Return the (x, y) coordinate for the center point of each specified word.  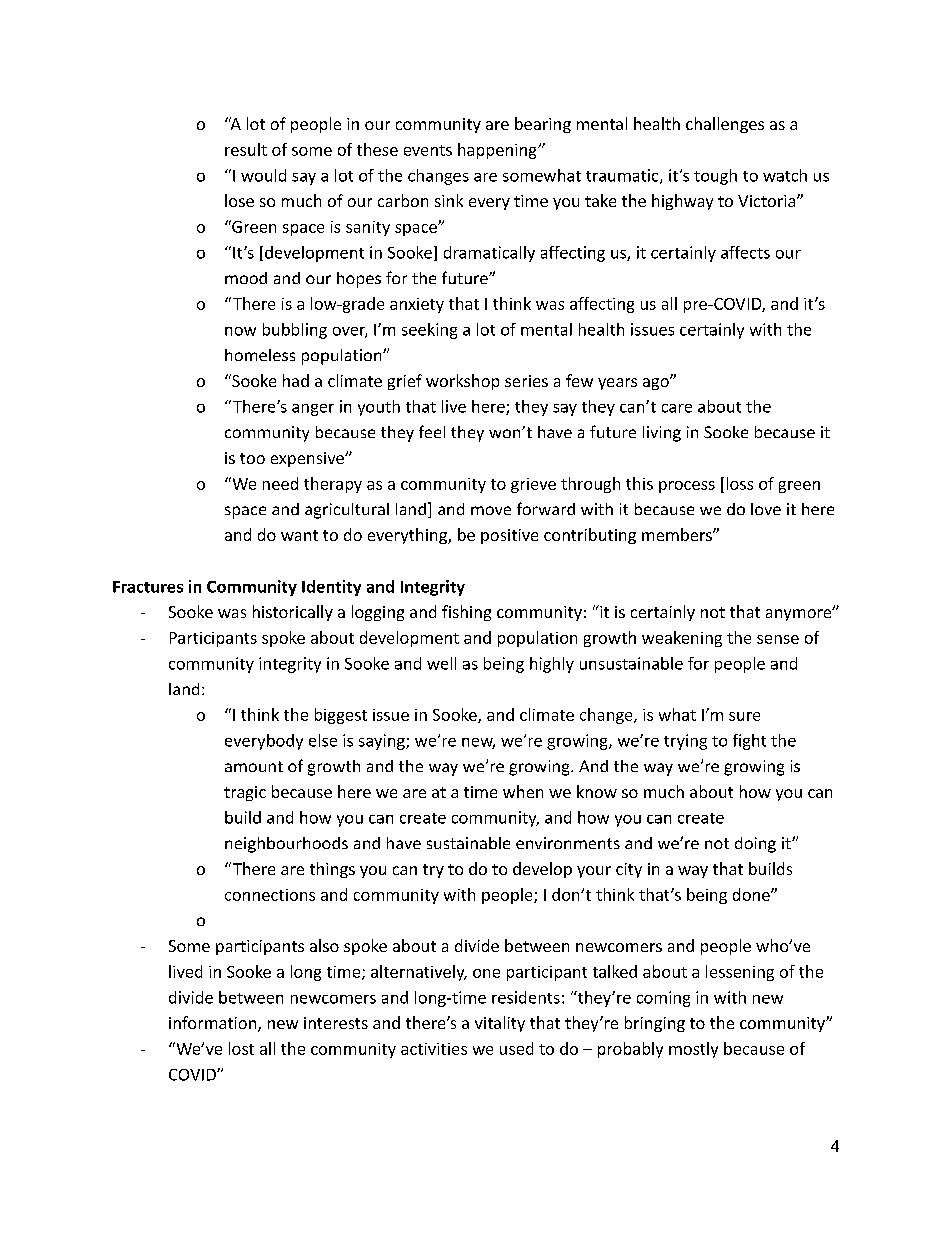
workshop (462, 382)
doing (755, 845)
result (246, 149)
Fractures (148, 587)
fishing (466, 613)
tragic (245, 793)
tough (715, 177)
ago (657, 383)
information (214, 1024)
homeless (260, 355)
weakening (682, 639)
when (523, 791)
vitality (500, 1024)
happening (498, 151)
